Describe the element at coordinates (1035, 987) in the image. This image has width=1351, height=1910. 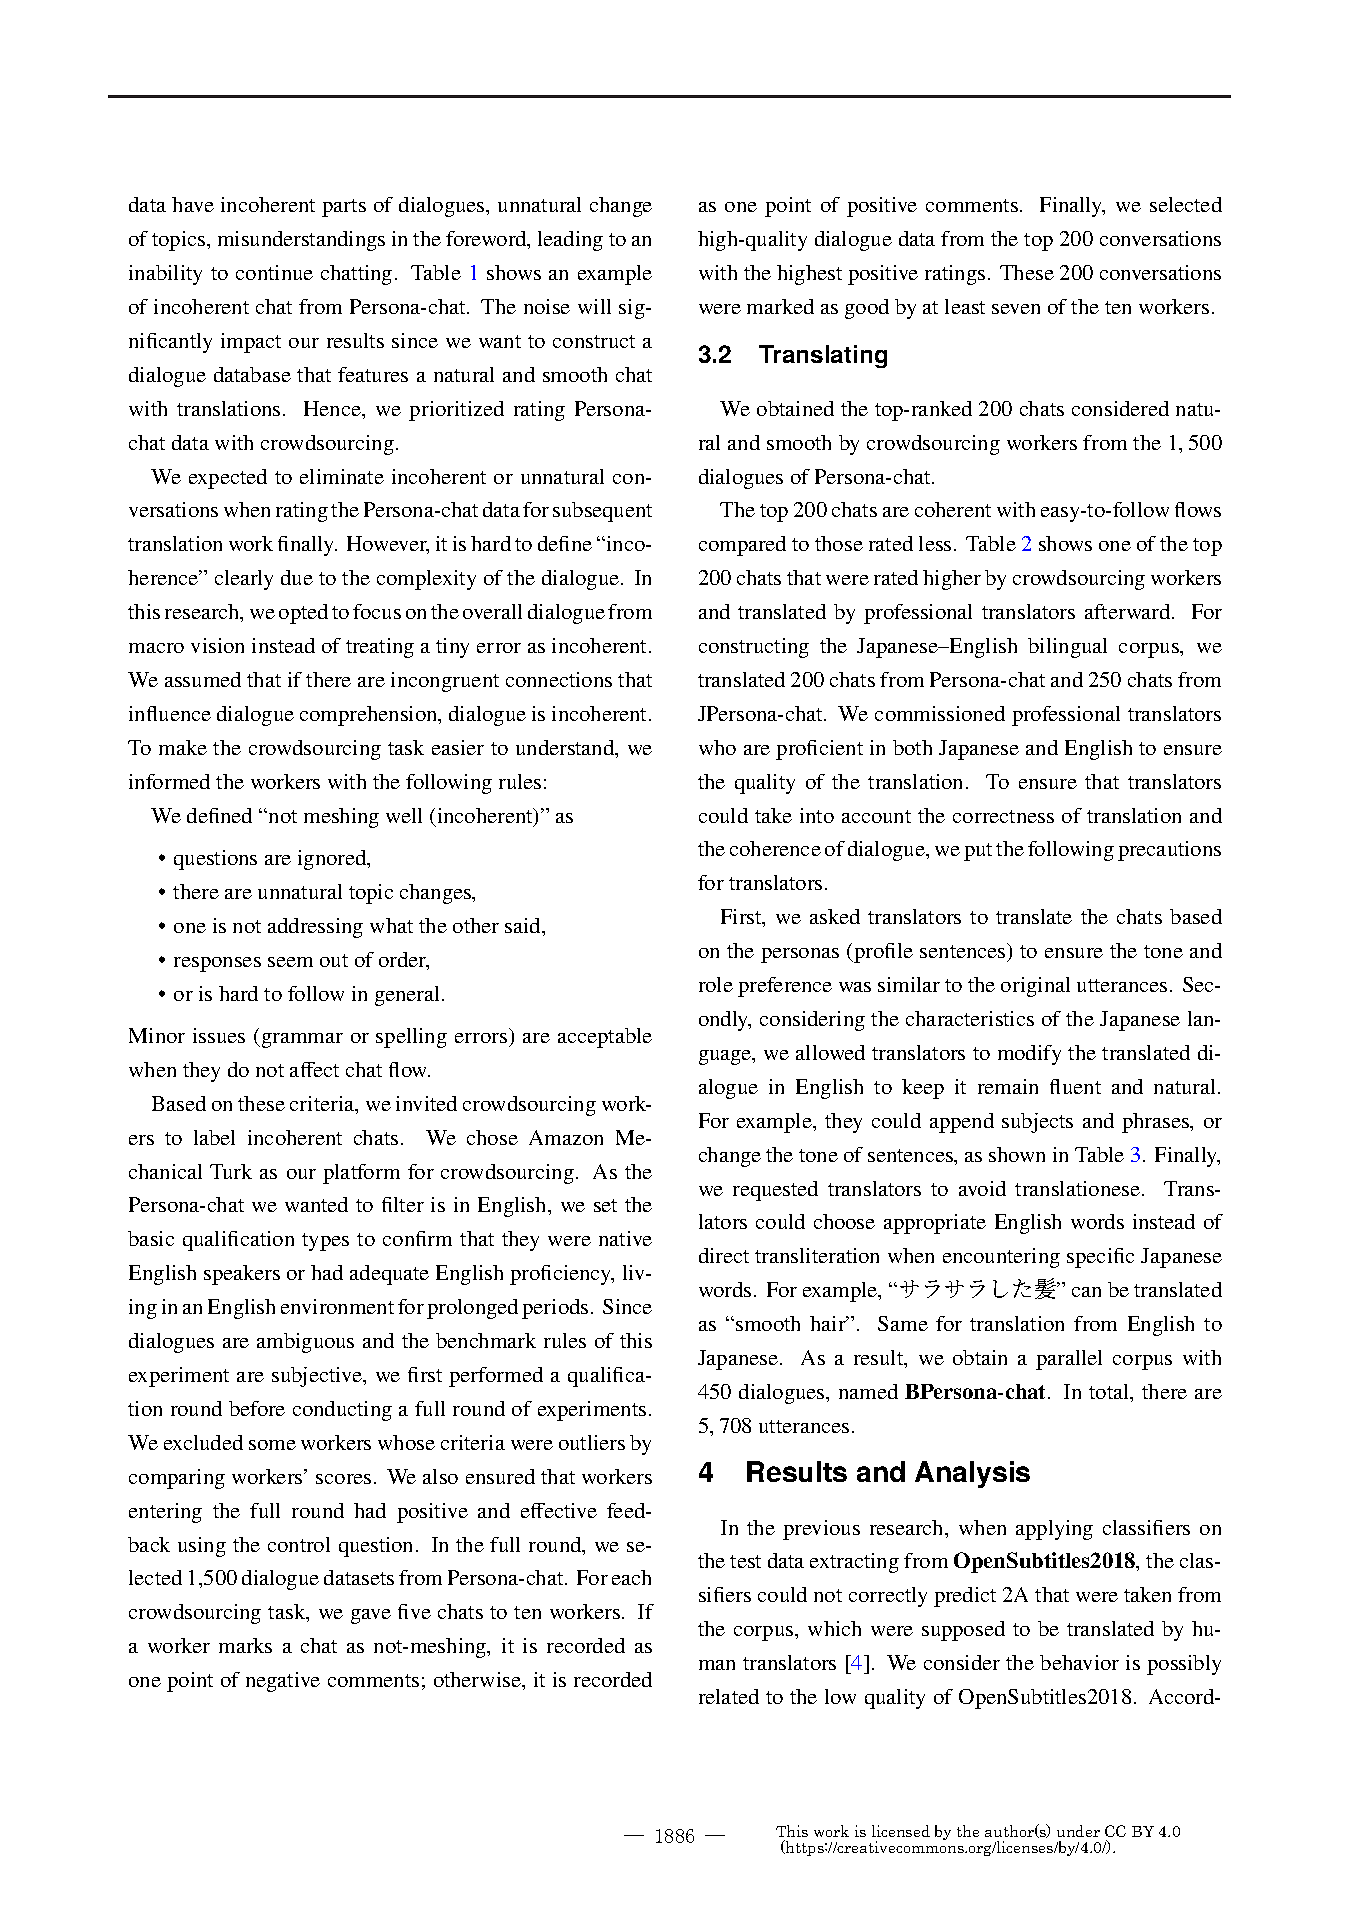
I see `original` at that location.
